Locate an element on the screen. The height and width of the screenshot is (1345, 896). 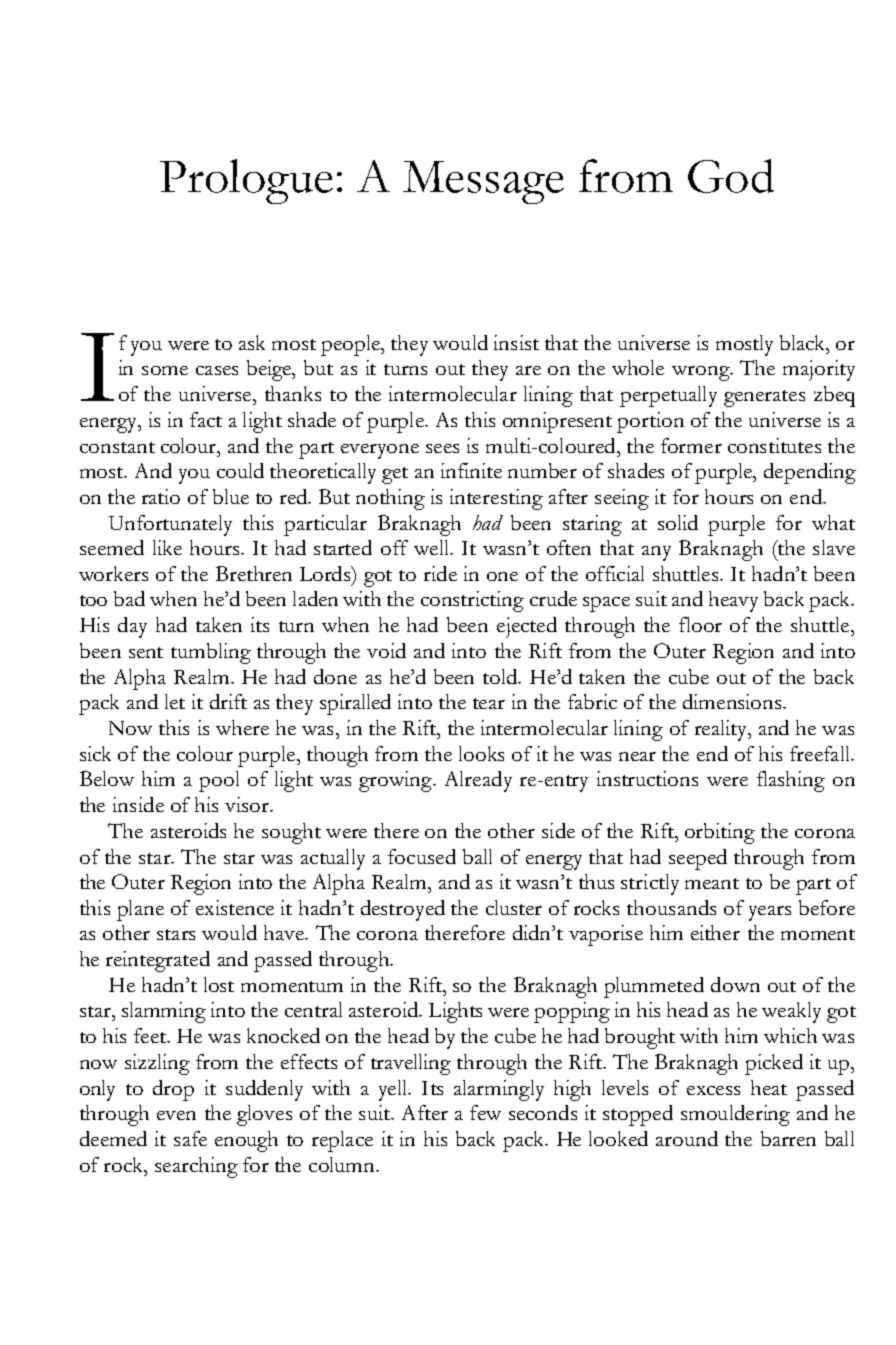
sees is located at coordinates (442, 448).
